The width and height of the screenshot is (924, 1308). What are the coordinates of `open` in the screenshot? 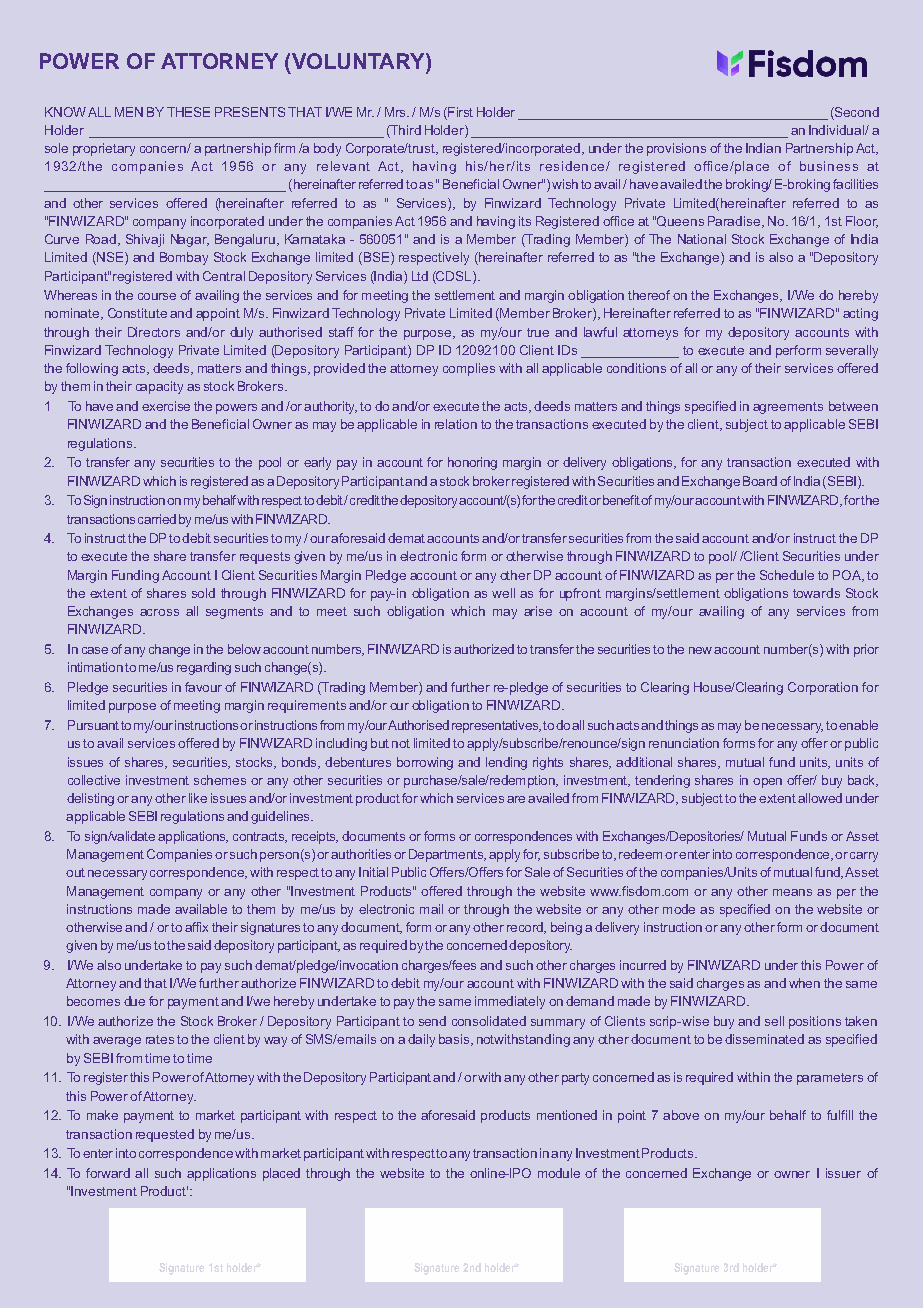 It's located at (767, 783).
